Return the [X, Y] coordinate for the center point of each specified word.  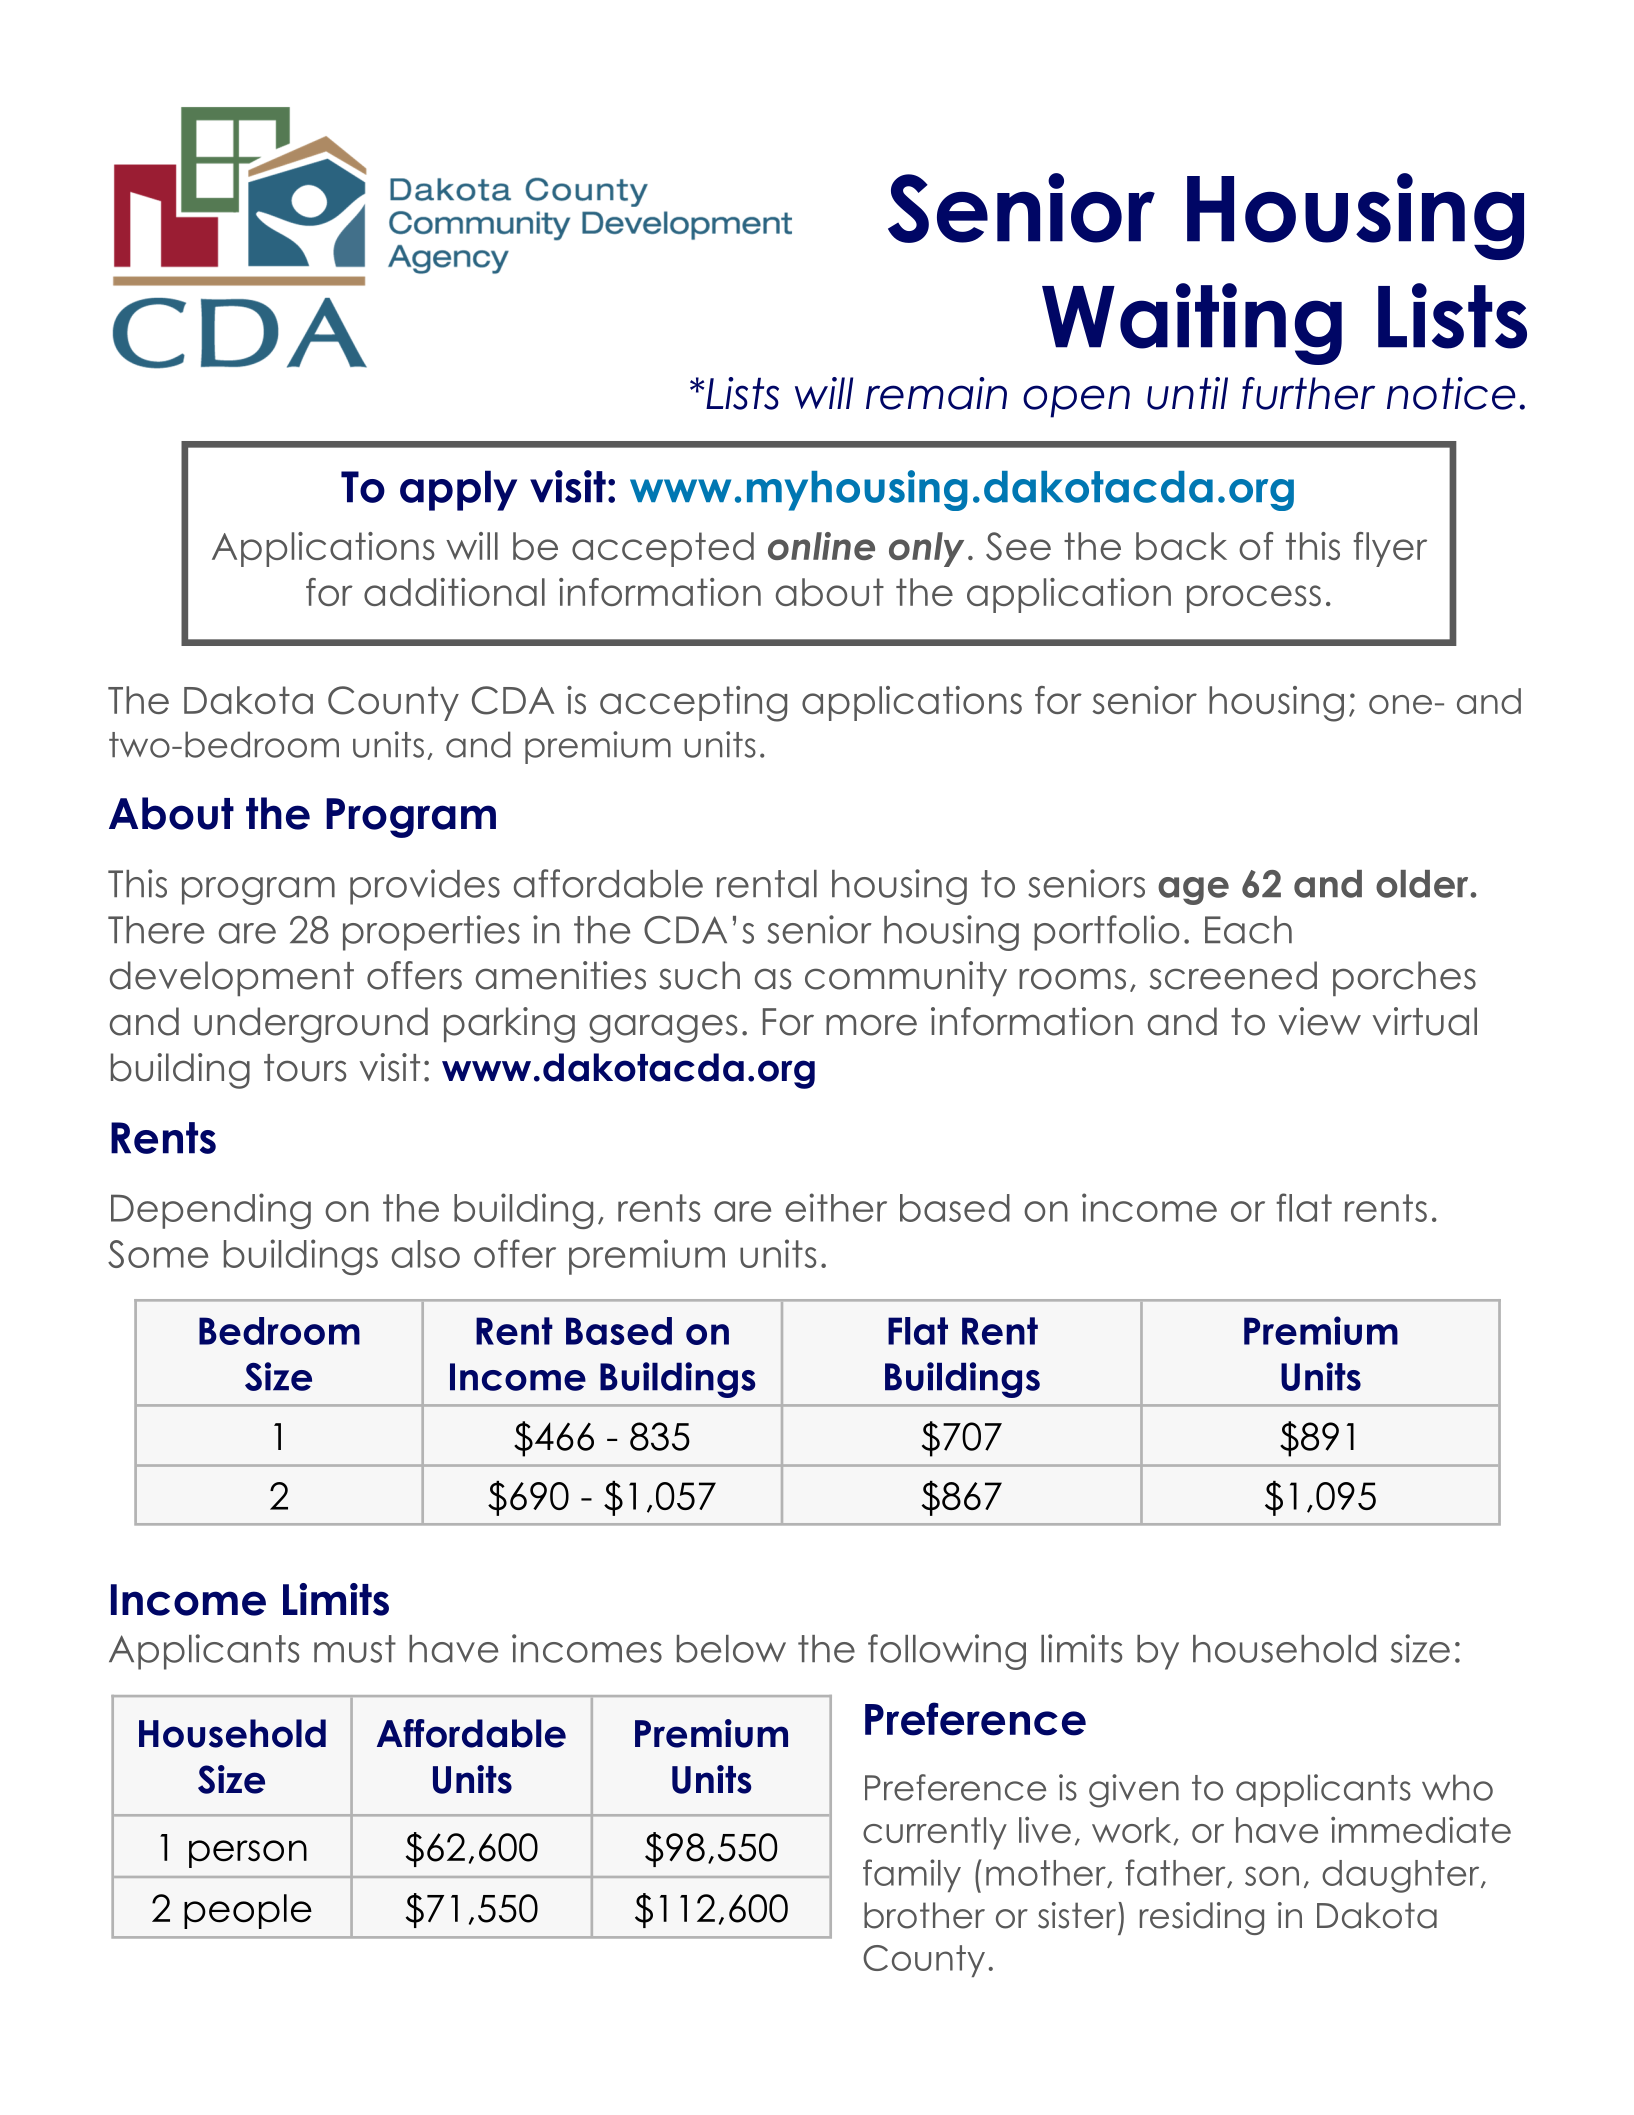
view [1320, 1021]
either [836, 1207]
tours [305, 1068]
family [912, 1875]
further [1308, 393]
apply [458, 490]
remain [936, 393]
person [248, 1854]
